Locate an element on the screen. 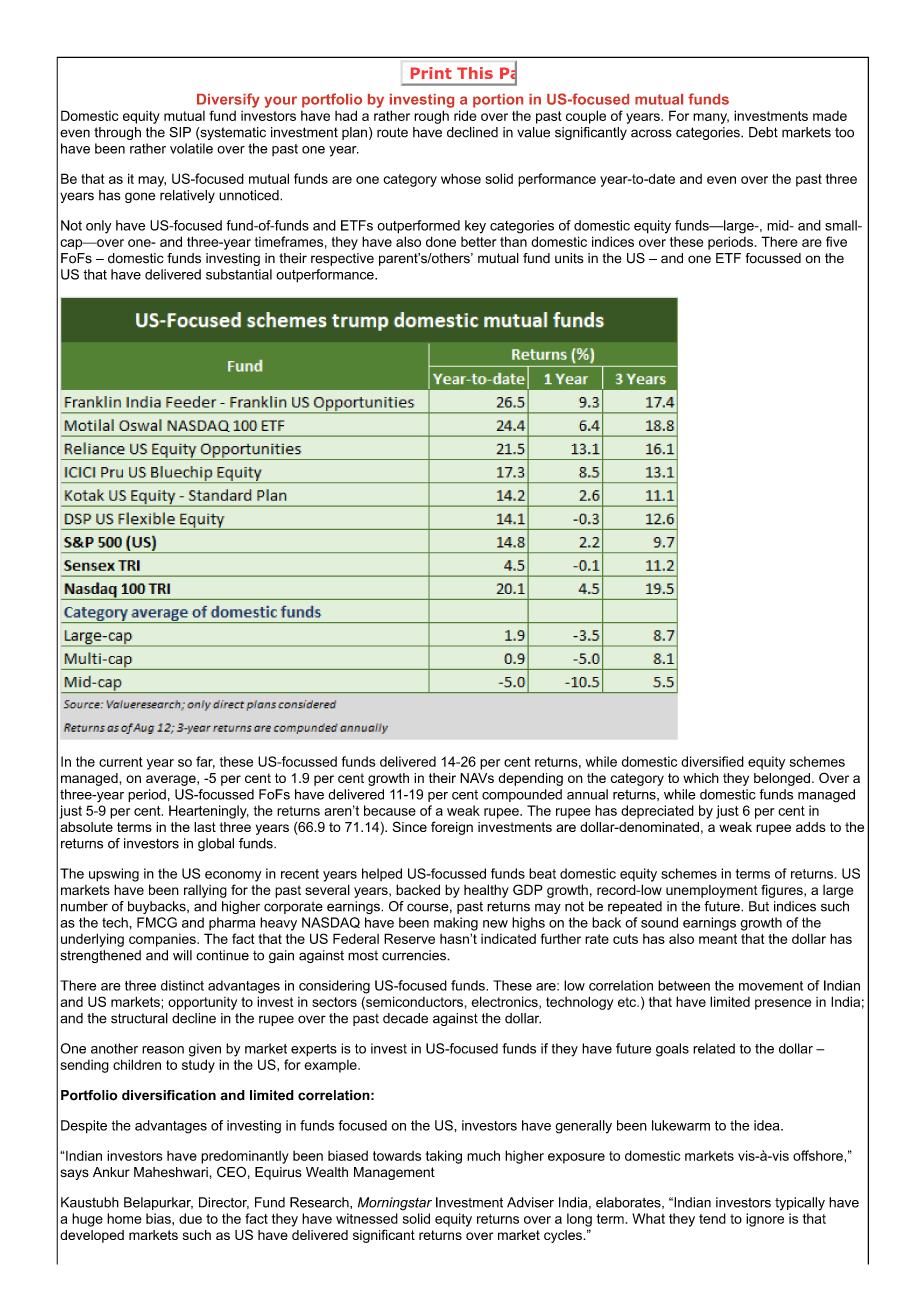 This screenshot has height=1308, width=924. last is located at coordinates (205, 827).
